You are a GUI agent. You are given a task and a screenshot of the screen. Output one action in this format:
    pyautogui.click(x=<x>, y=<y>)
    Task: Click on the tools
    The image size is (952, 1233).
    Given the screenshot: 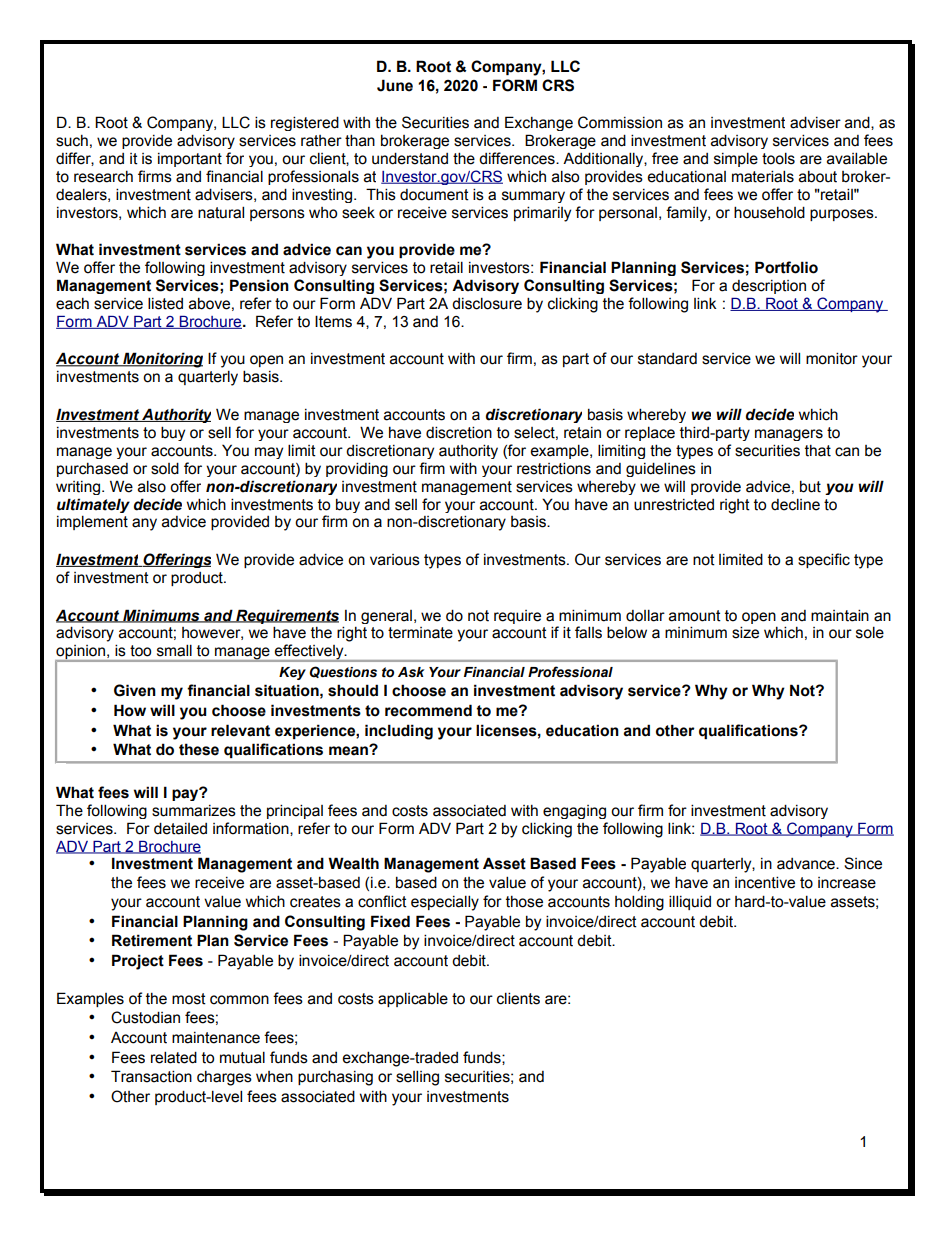 What is the action you would take?
    pyautogui.click(x=778, y=158)
